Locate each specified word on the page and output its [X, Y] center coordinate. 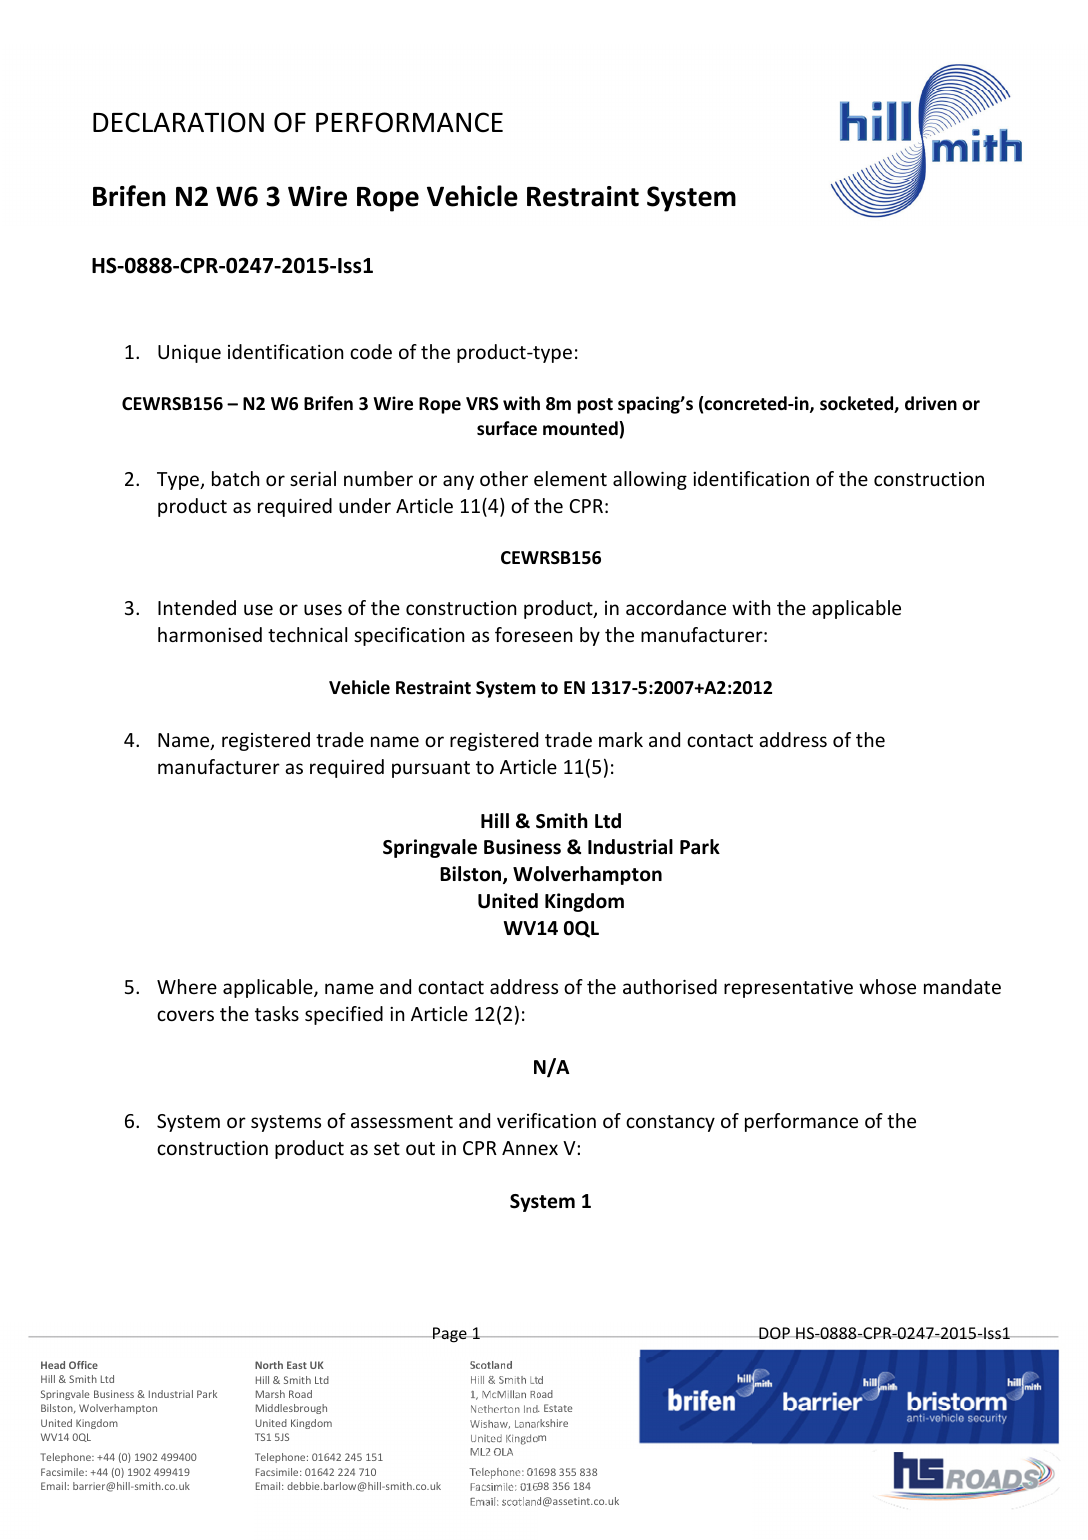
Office [83, 1365]
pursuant [431, 769]
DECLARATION [178, 122]
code [371, 351]
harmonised [210, 634]
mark [621, 739]
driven [931, 403]
